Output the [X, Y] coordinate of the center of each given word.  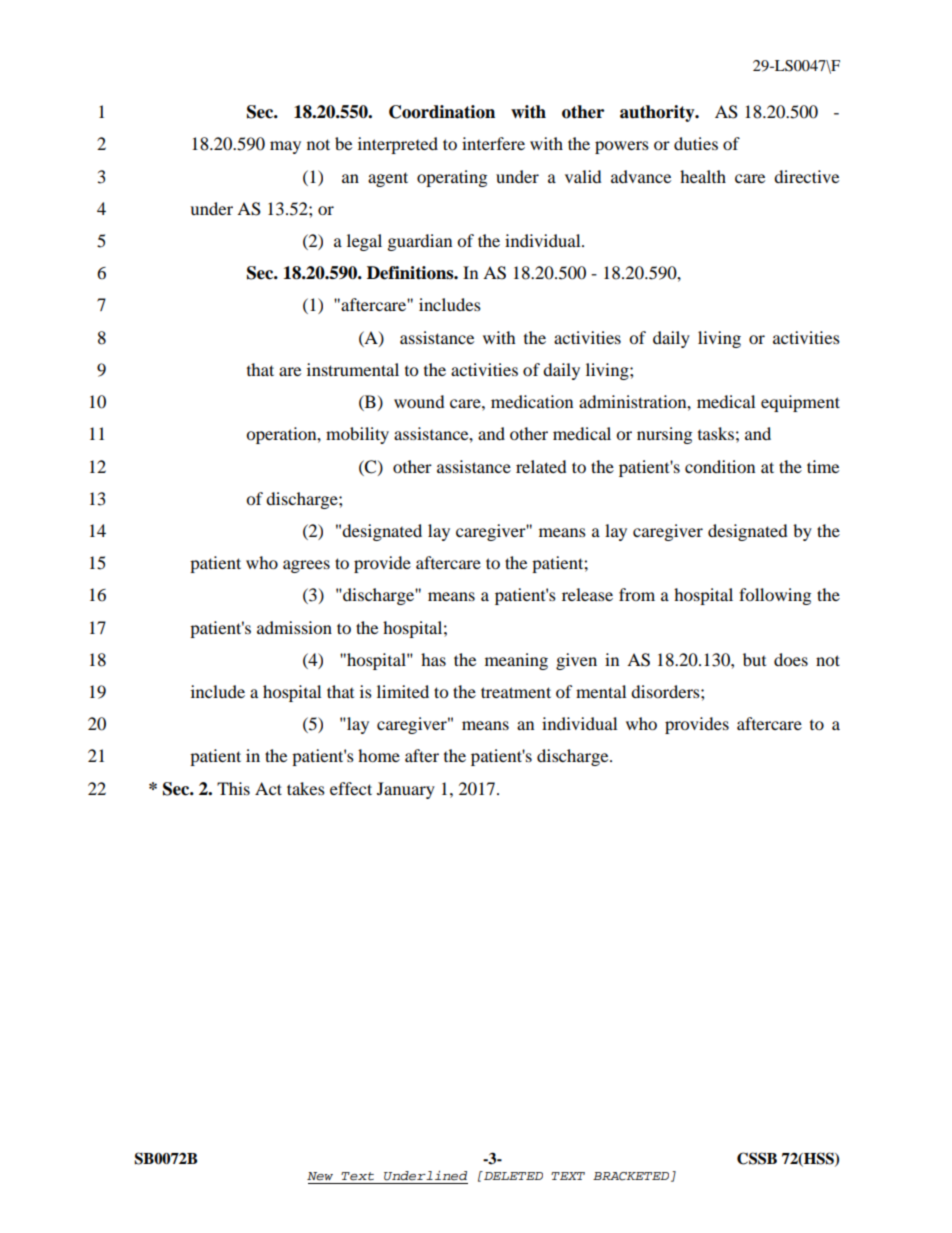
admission [294, 627]
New [320, 1176]
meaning [516, 661]
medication [532, 401]
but [754, 659]
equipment [800, 403]
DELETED [512, 1175]
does [791, 659]
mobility [357, 435]
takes [306, 788]
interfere [493, 143]
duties [696, 143]
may [285, 147]
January [406, 790]
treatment [516, 692]
